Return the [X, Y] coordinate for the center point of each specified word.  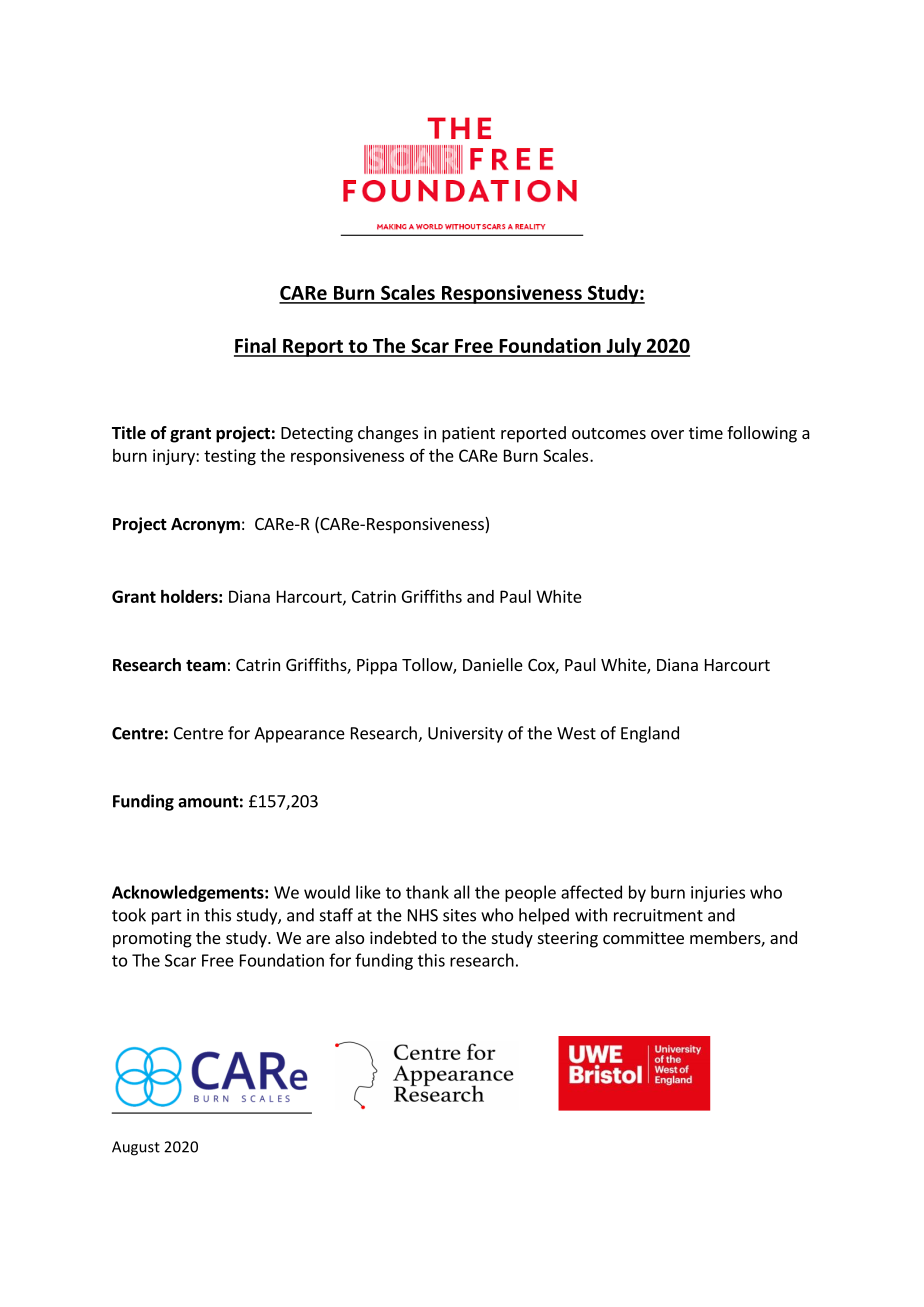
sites [459, 915]
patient [468, 434]
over [667, 434]
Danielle [493, 664]
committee [643, 937]
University [465, 735]
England [650, 734]
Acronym [205, 526]
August [136, 1148]
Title [129, 433]
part [167, 917]
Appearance [299, 735]
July [624, 347]
